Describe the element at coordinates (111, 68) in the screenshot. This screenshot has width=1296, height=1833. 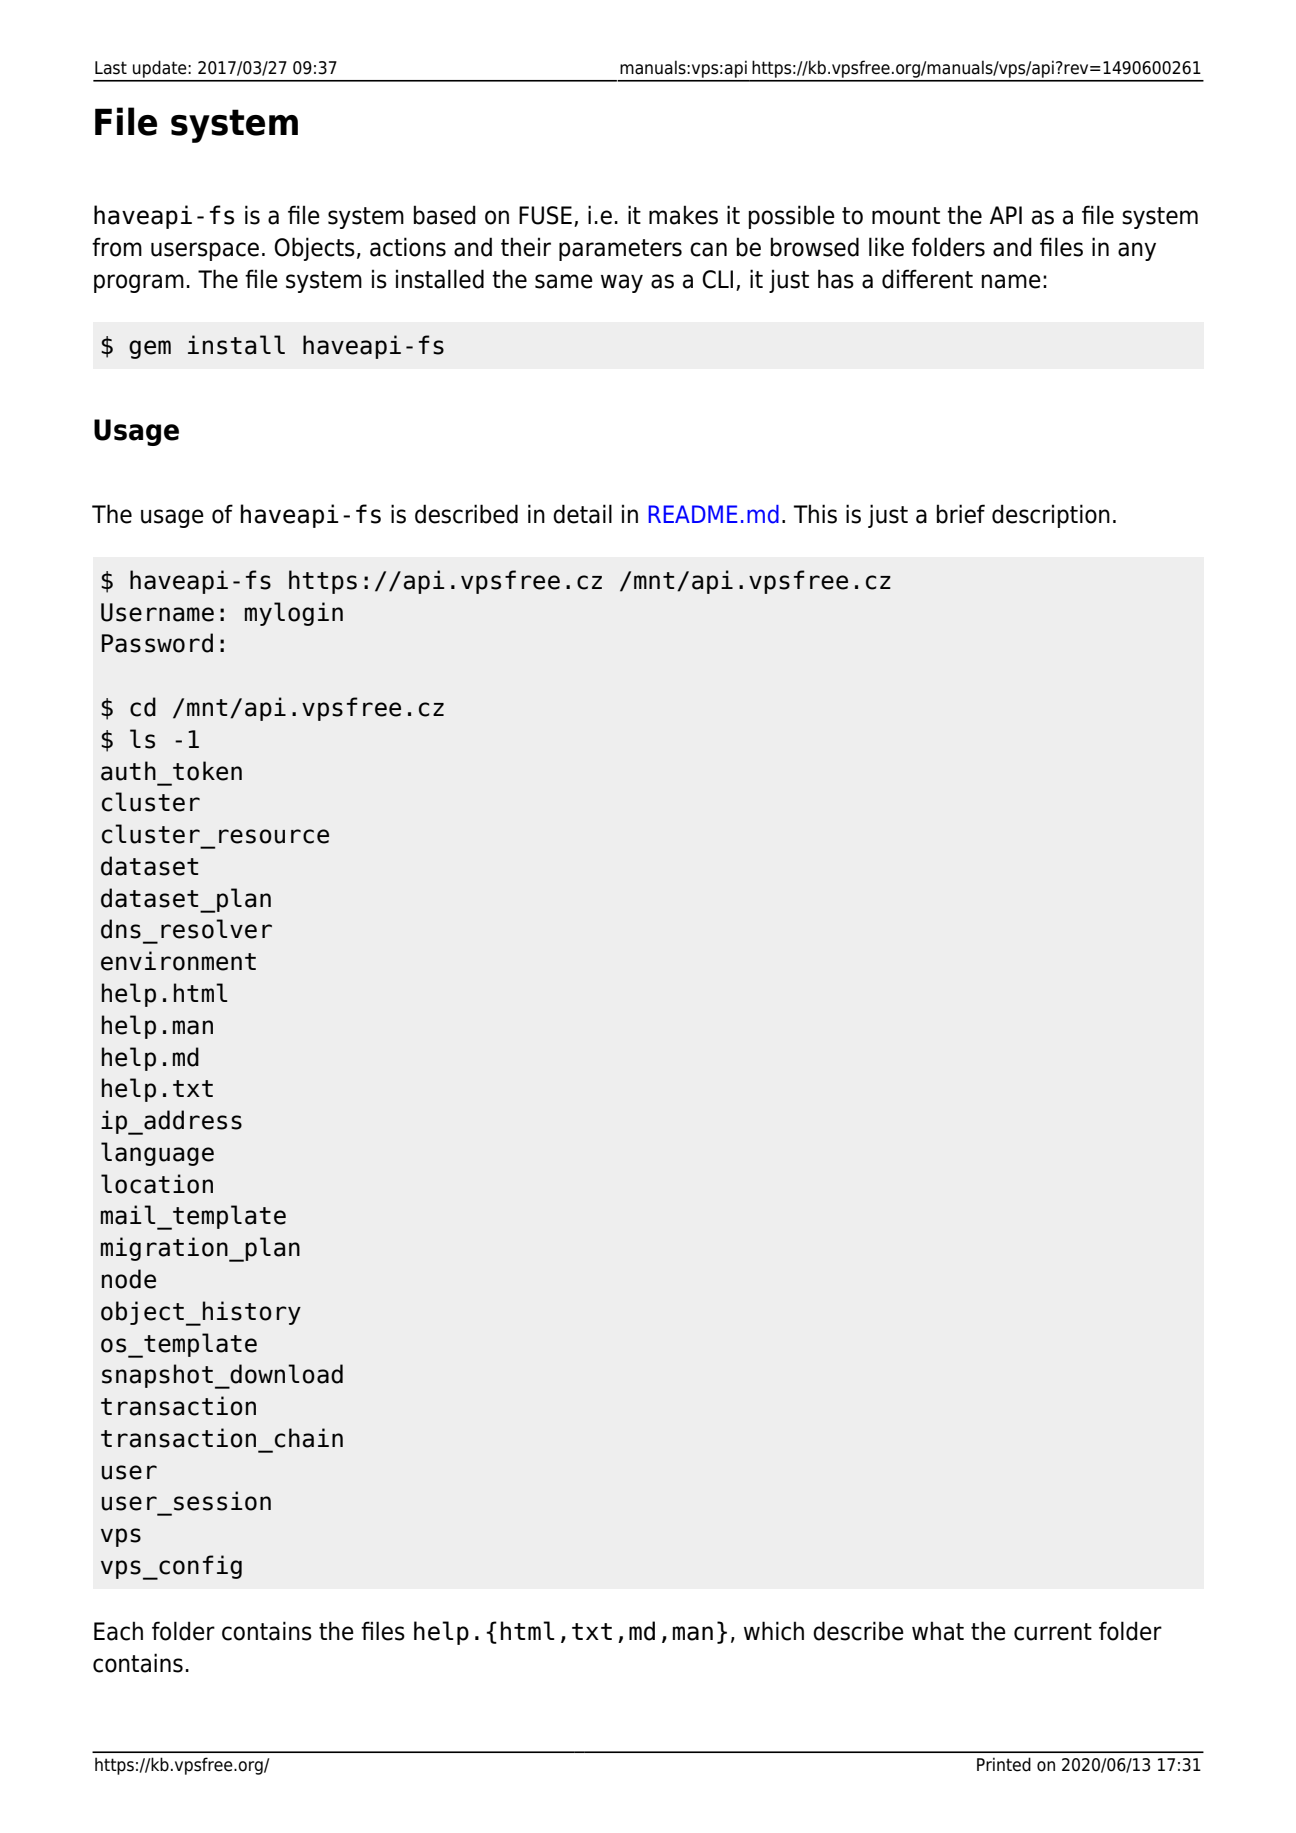
I see `Last` at that location.
